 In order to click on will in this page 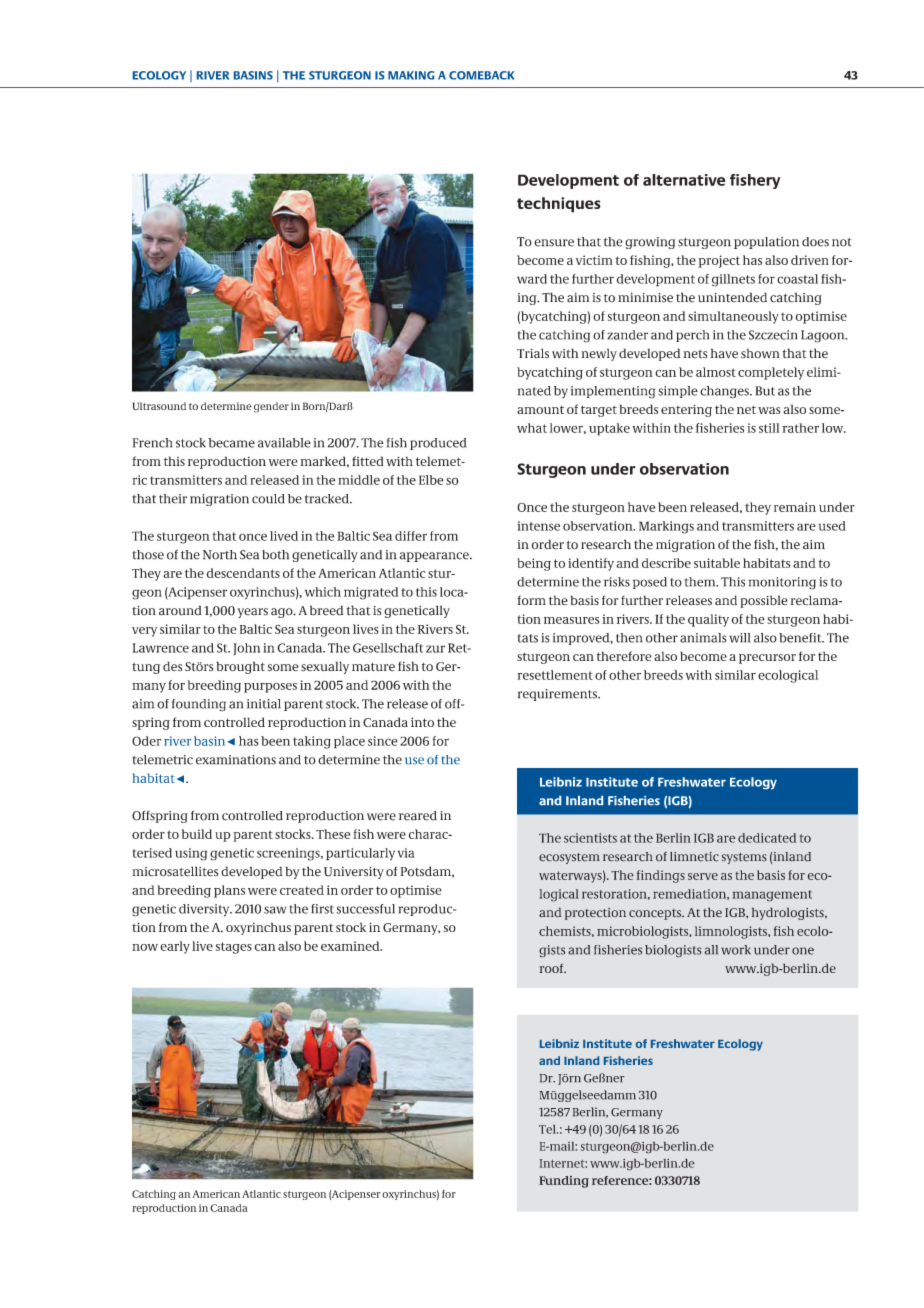, I will do `click(739, 638)`.
